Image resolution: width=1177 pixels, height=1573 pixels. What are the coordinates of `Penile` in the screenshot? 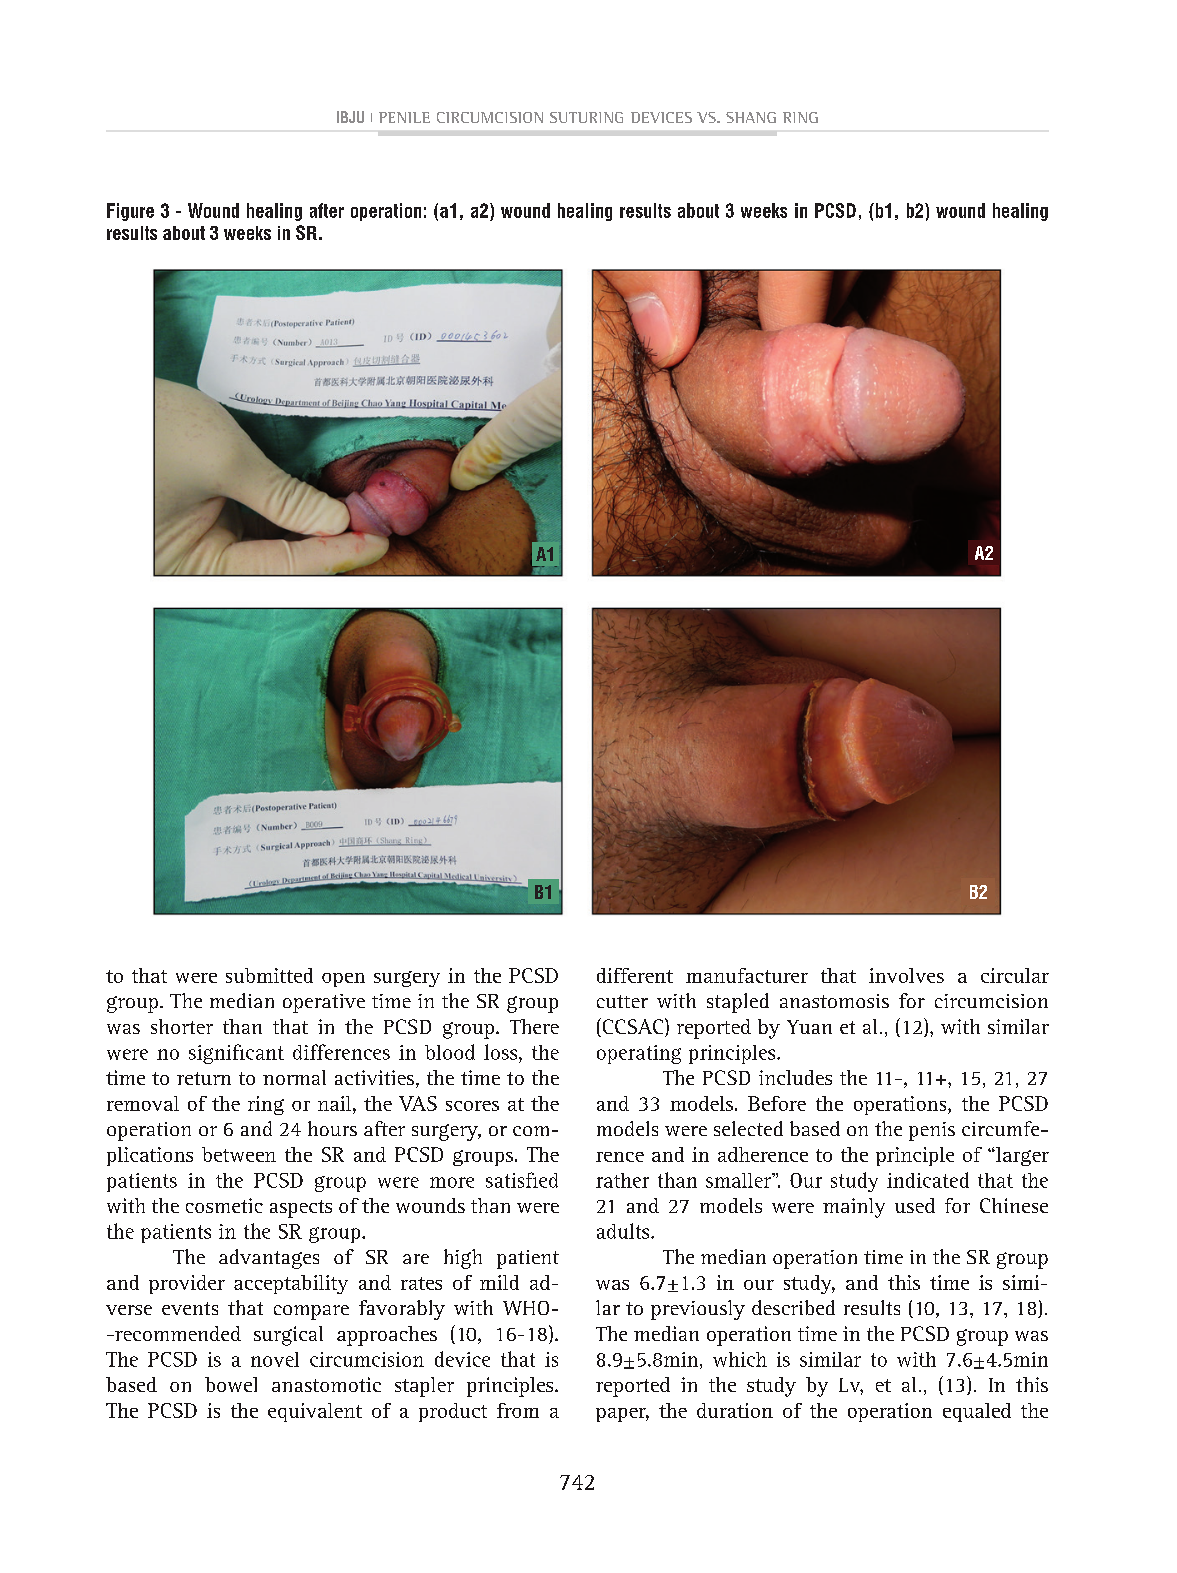 It's located at (404, 117).
